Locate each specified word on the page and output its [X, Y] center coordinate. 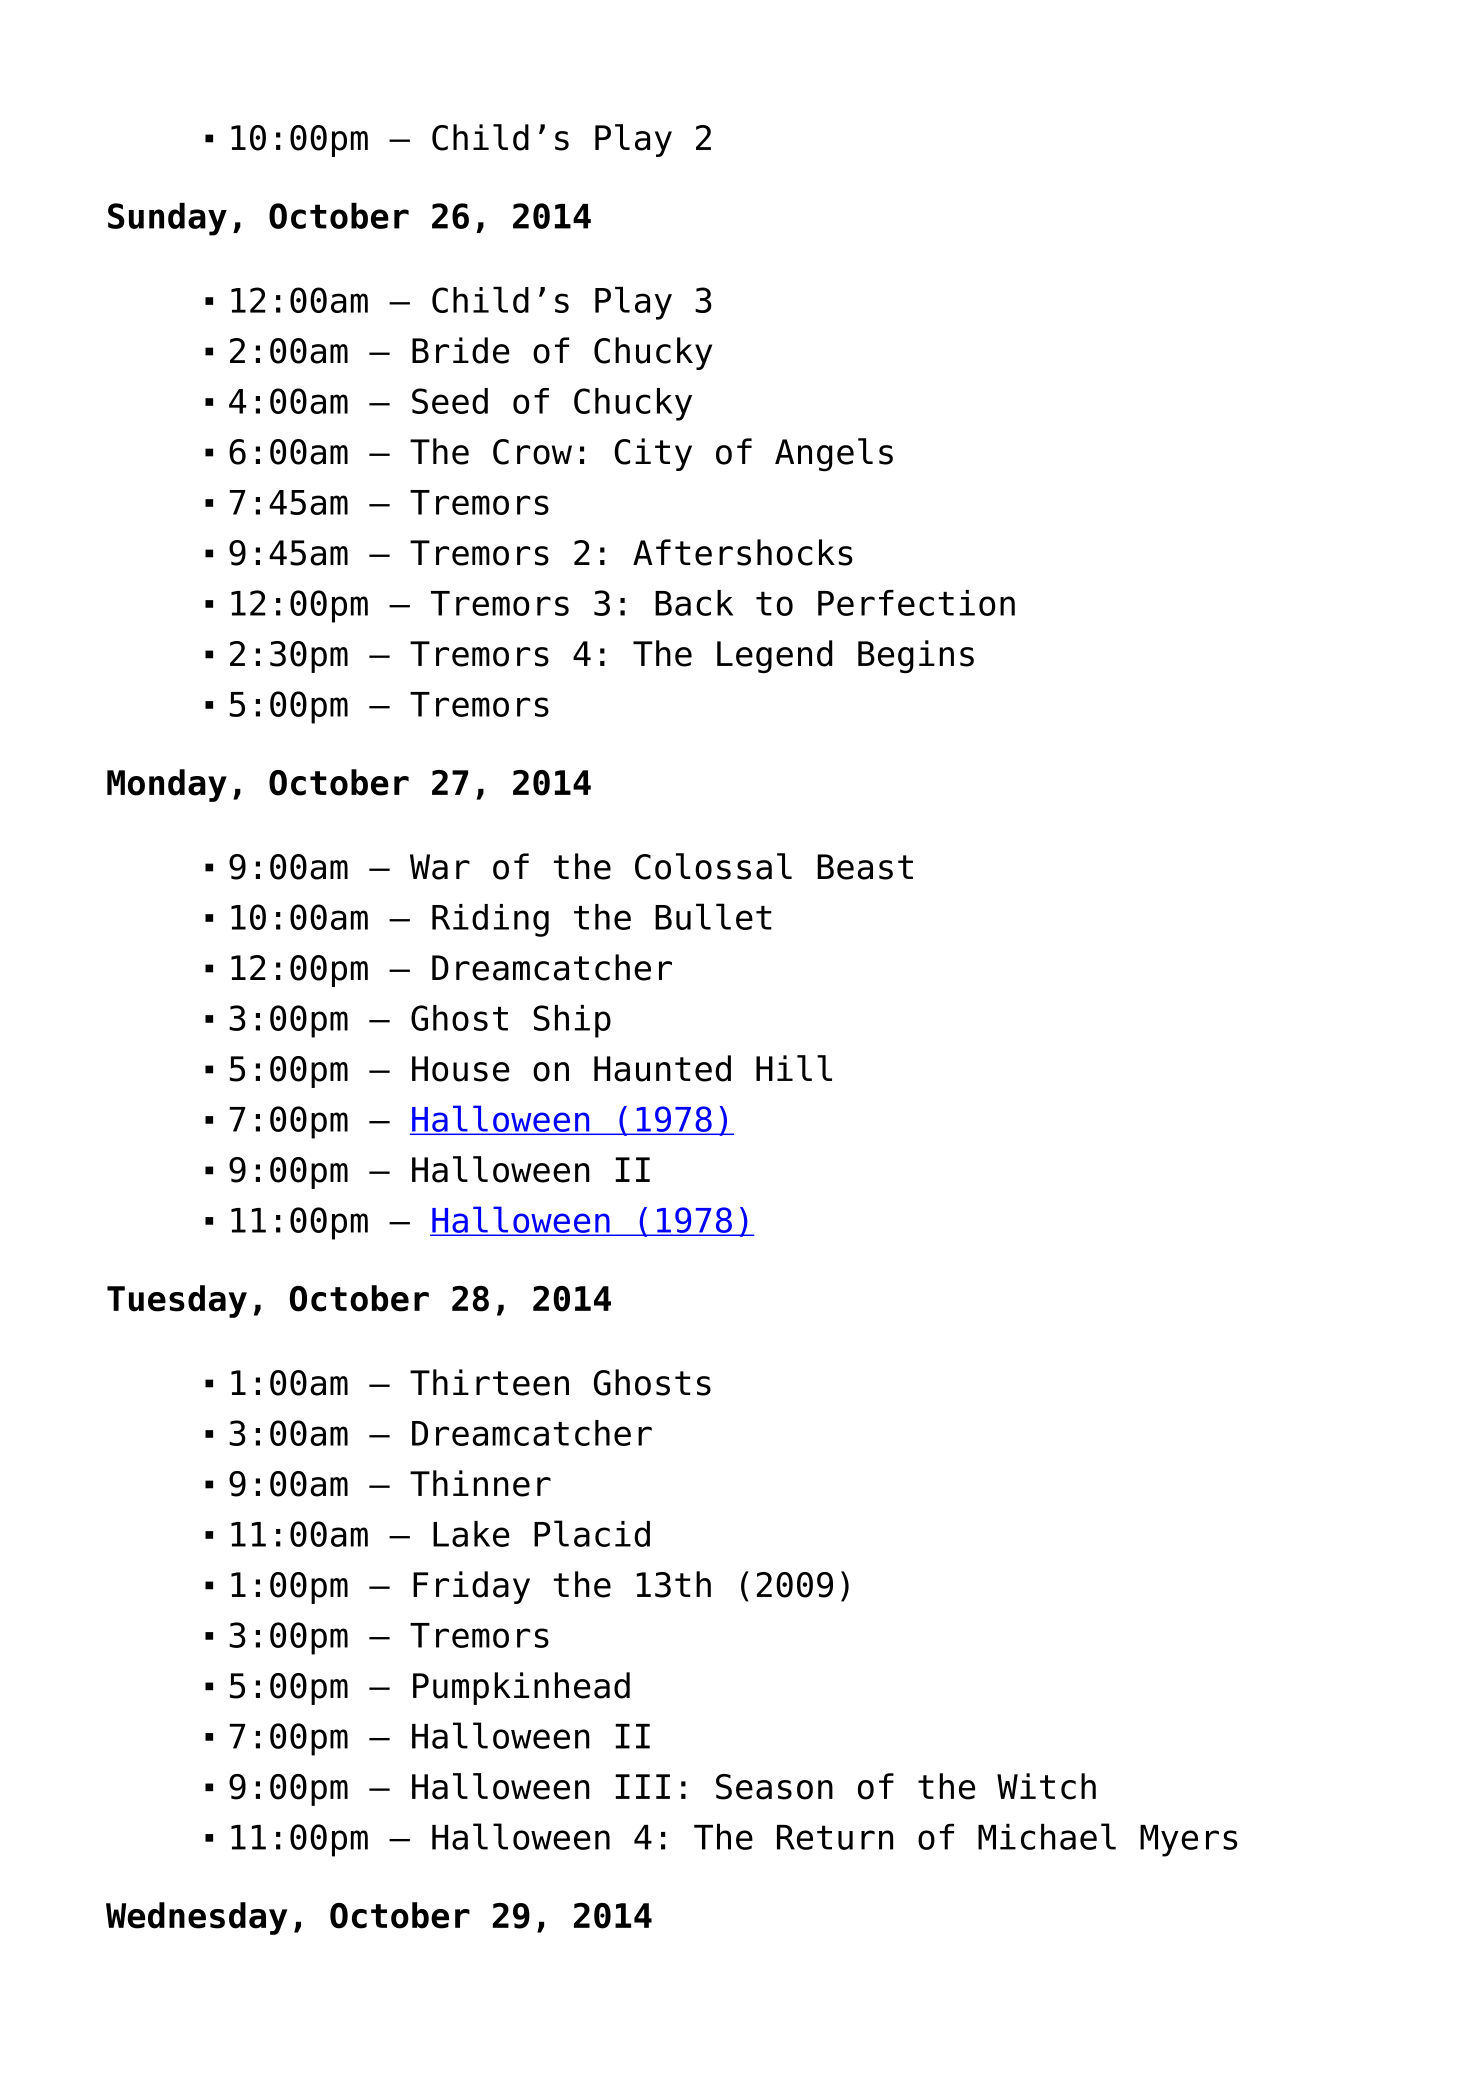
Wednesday [196, 1918]
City [653, 454]
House [461, 1069]
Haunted [662, 1068]
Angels [834, 455]
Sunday [167, 219]
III [642, 1786]
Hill [794, 1068]
